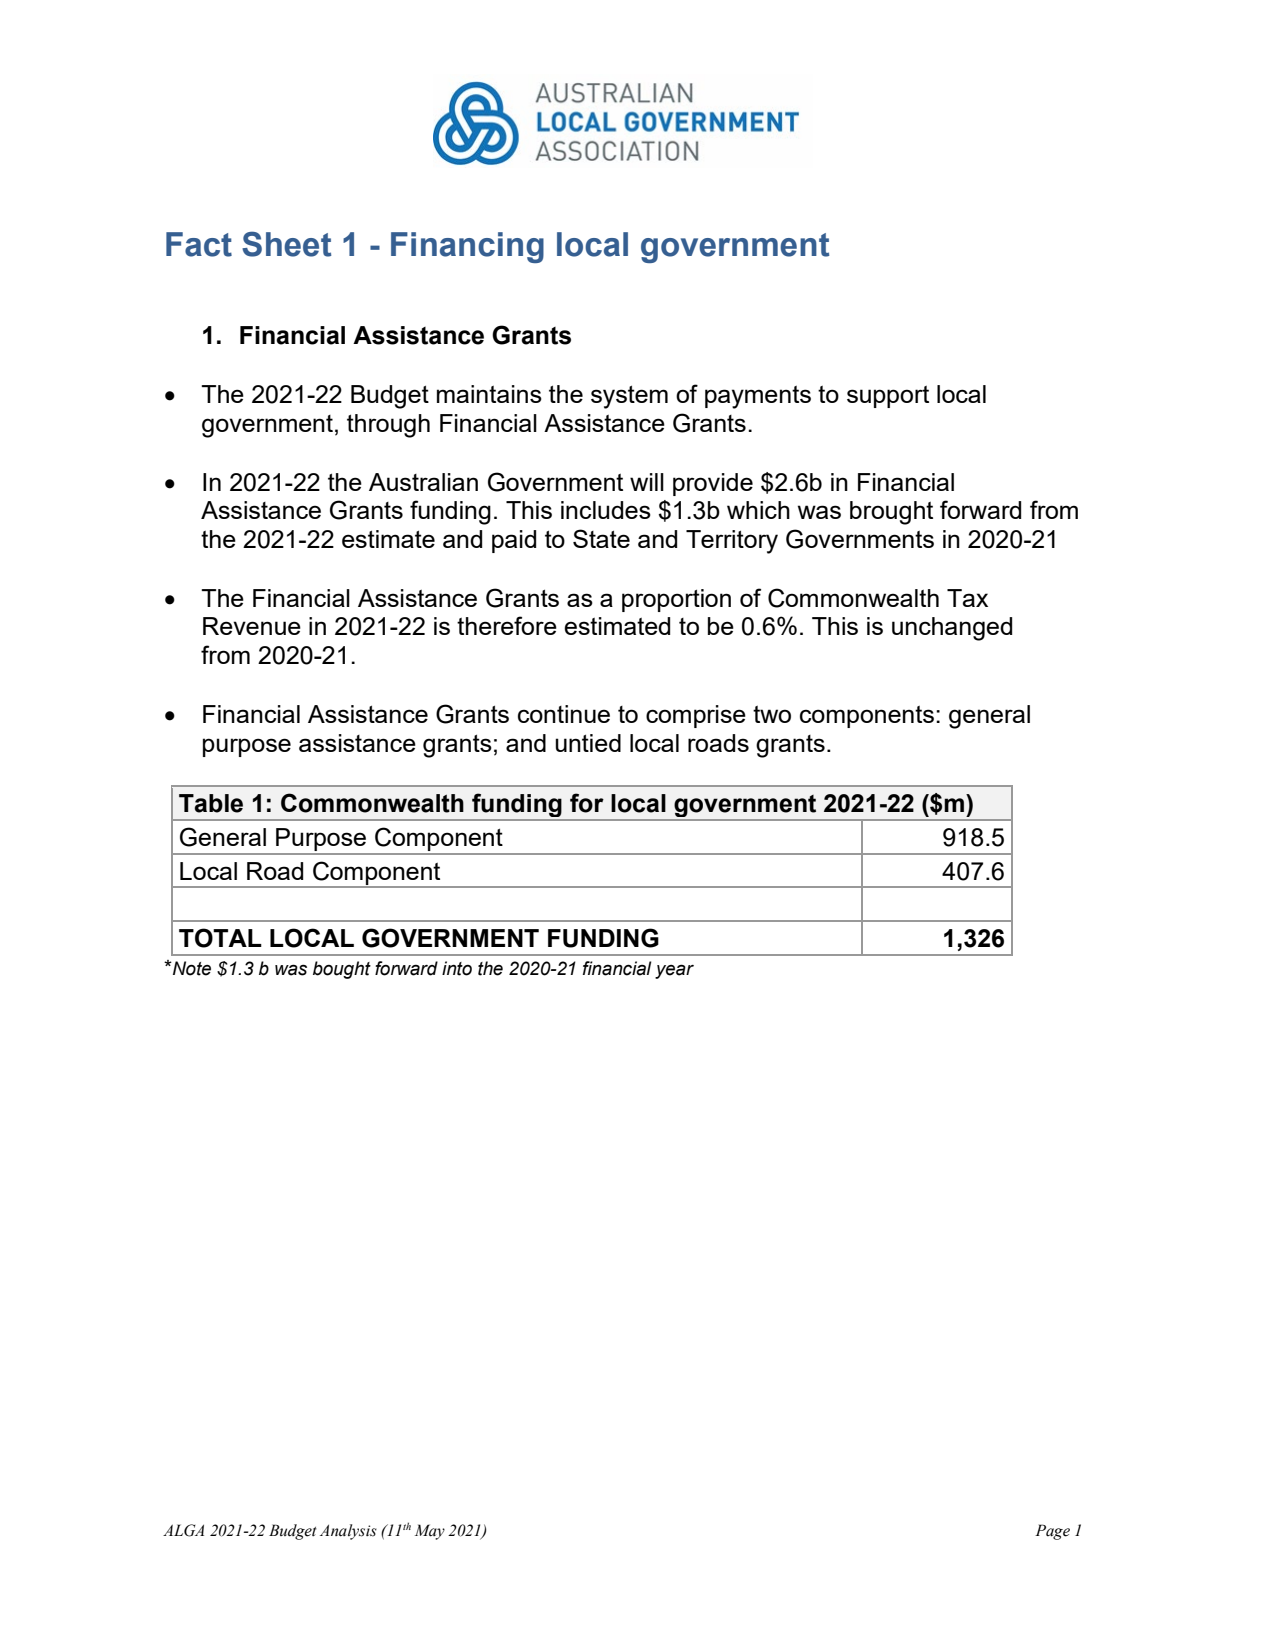 This page has width=1269, height=1643. What do you see at coordinates (457, 968) in the page?
I see `into` at bounding box center [457, 968].
